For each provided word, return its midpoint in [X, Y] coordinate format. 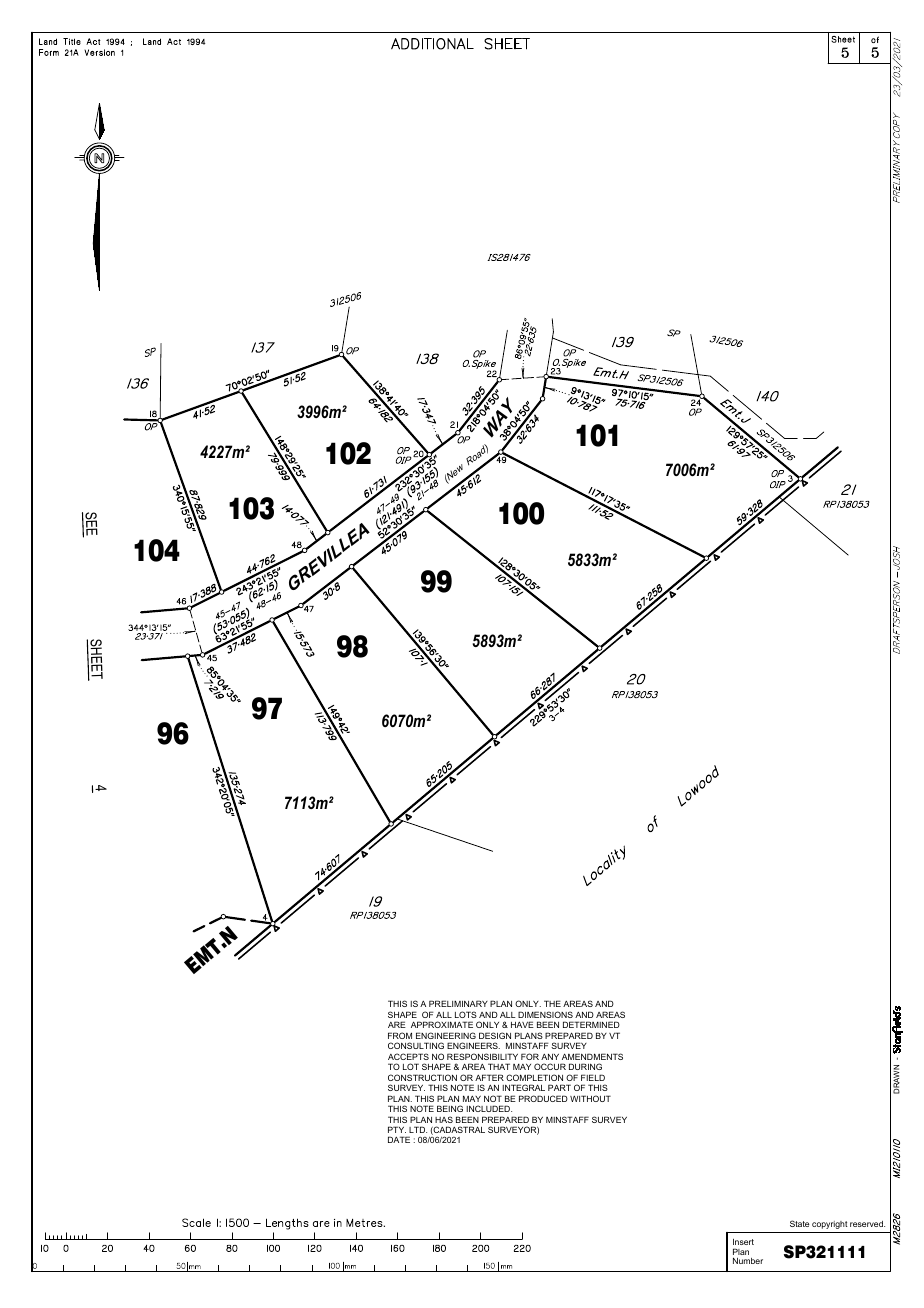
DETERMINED [591, 1024]
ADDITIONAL [432, 44]
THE [552, 1003]
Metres [365, 1223]
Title [72, 41]
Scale [196, 1222]
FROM [400, 1035]
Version [99, 52]
